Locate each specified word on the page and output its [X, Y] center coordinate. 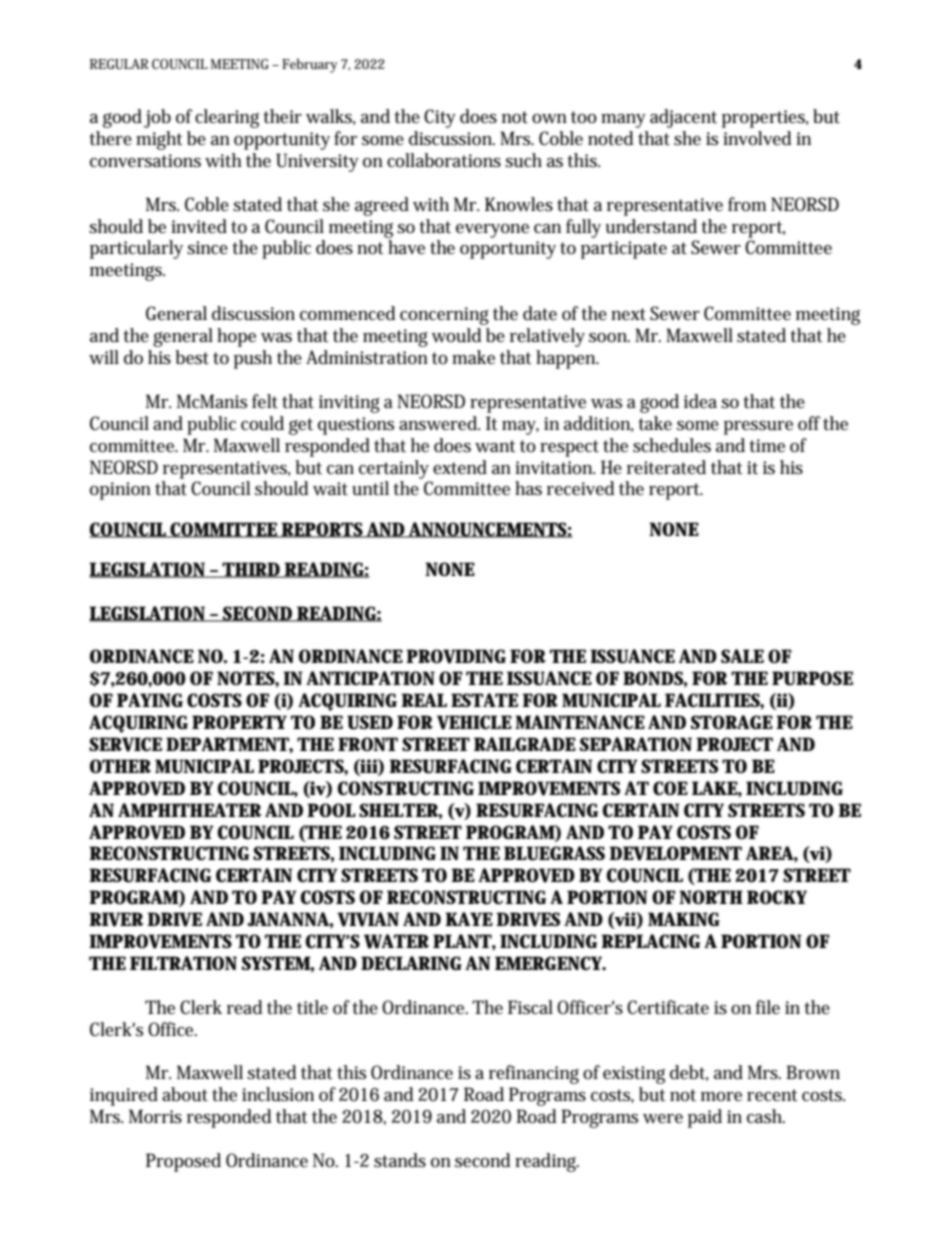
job [157, 118]
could [262, 423]
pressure [758, 428]
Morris [155, 1116]
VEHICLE [474, 722]
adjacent [683, 118]
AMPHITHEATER [190, 810]
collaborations [444, 160]
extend [460, 467]
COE [670, 788]
